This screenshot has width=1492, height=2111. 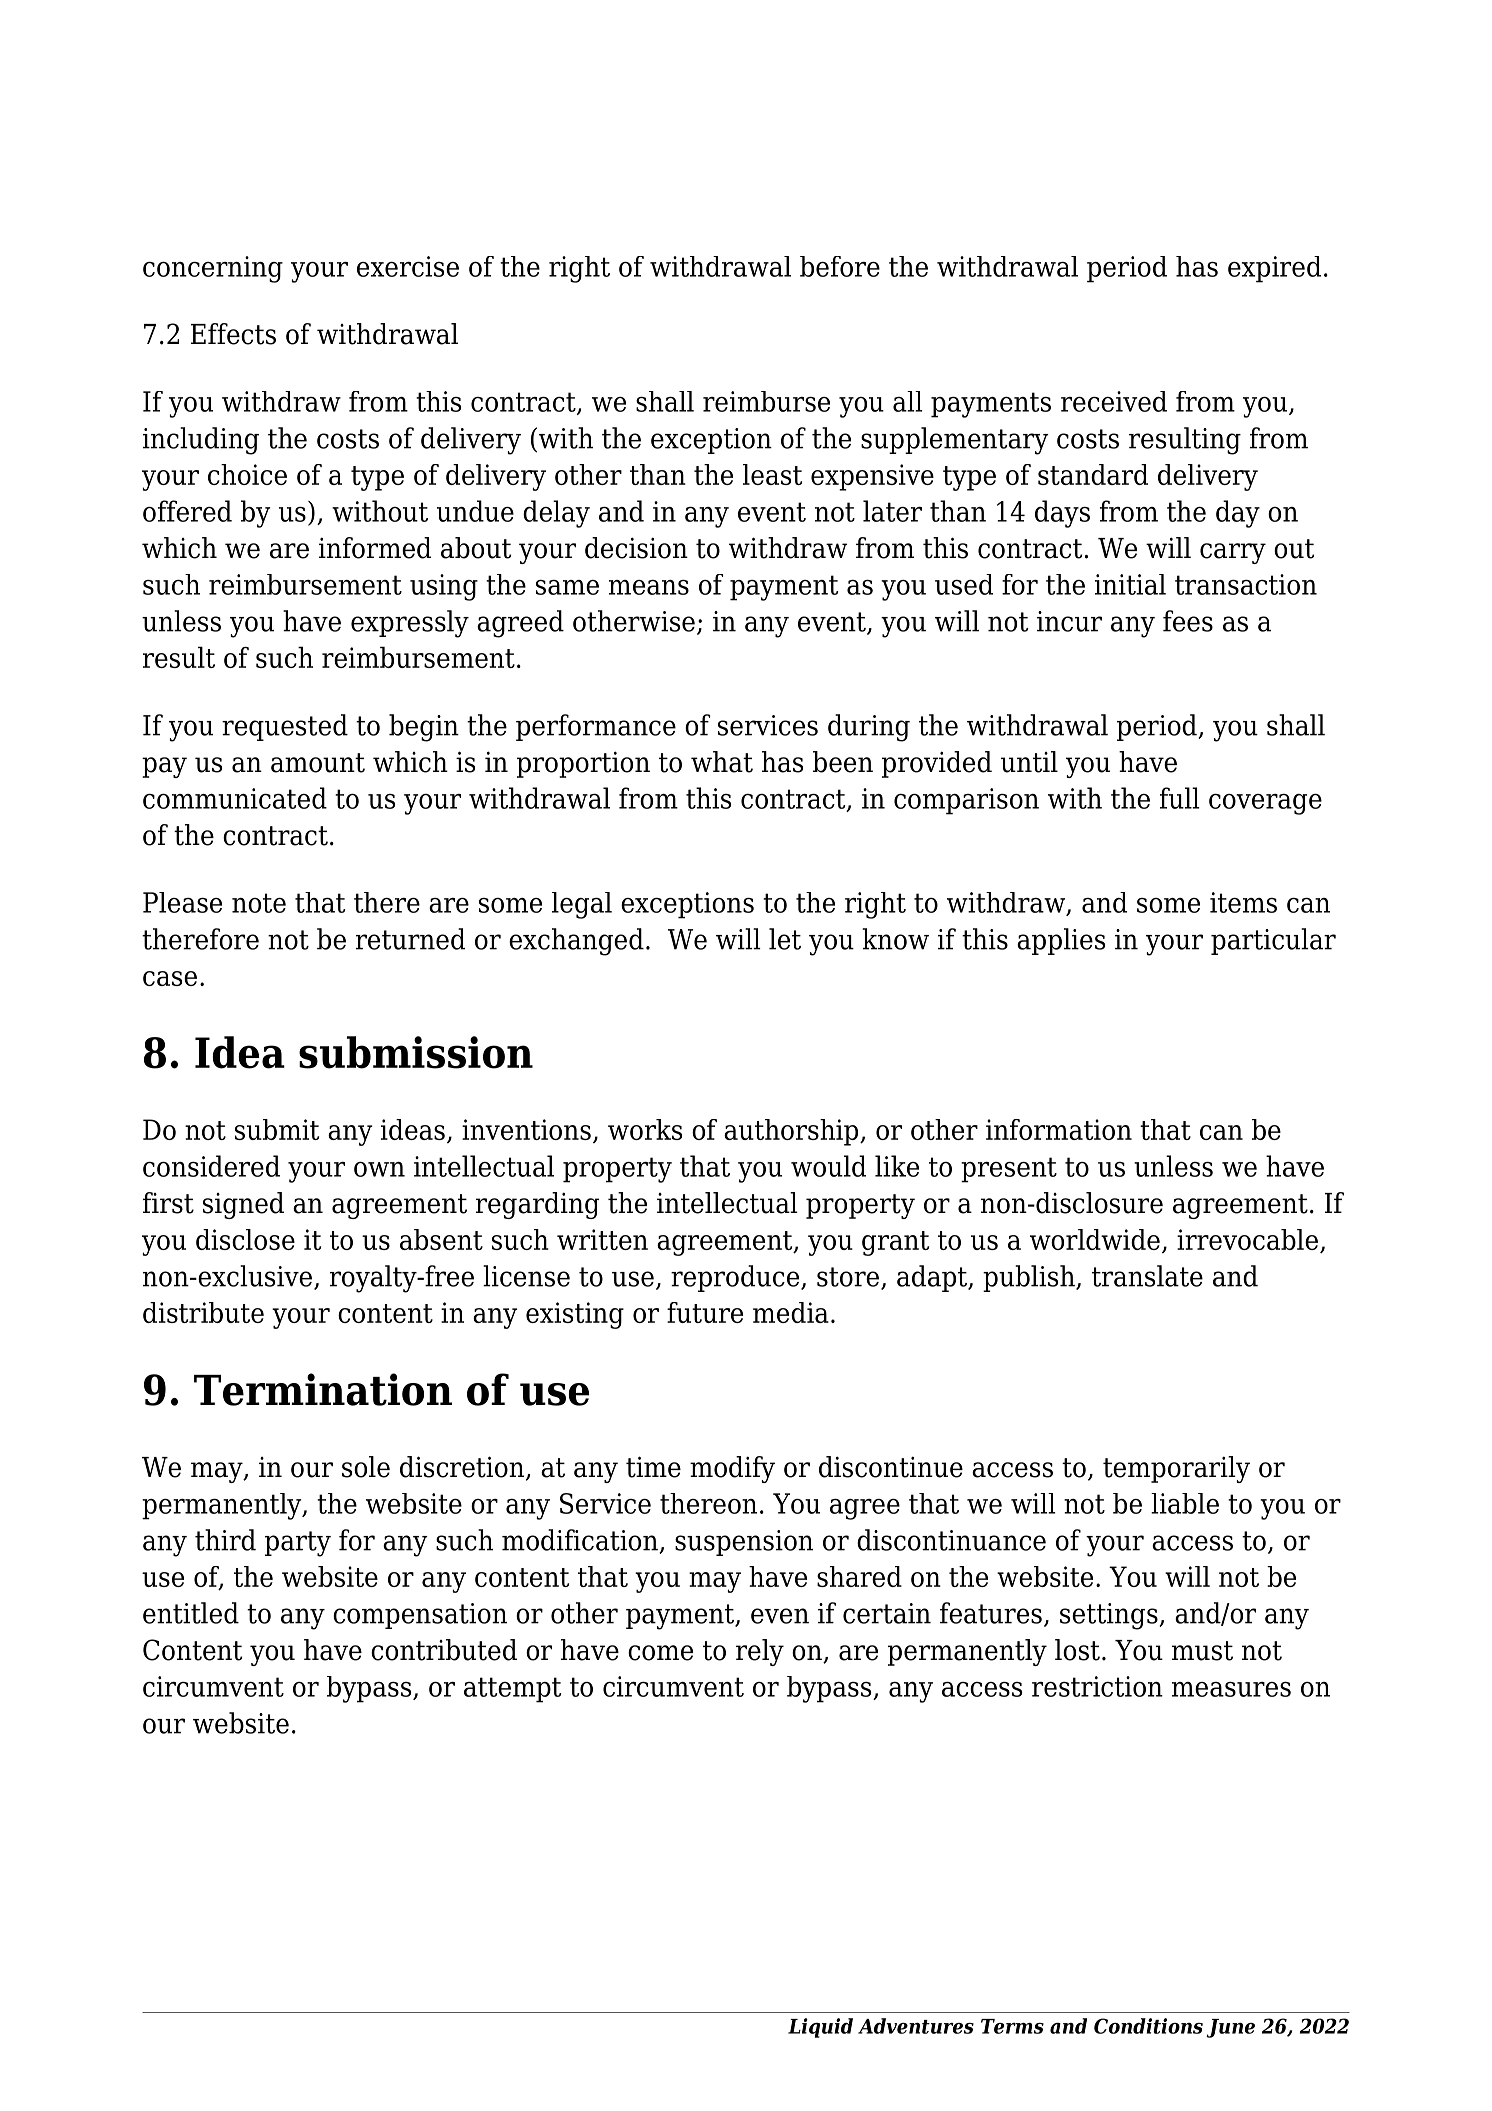 What do you see at coordinates (792, 1132) in the screenshot?
I see `authorship` at bounding box center [792, 1132].
